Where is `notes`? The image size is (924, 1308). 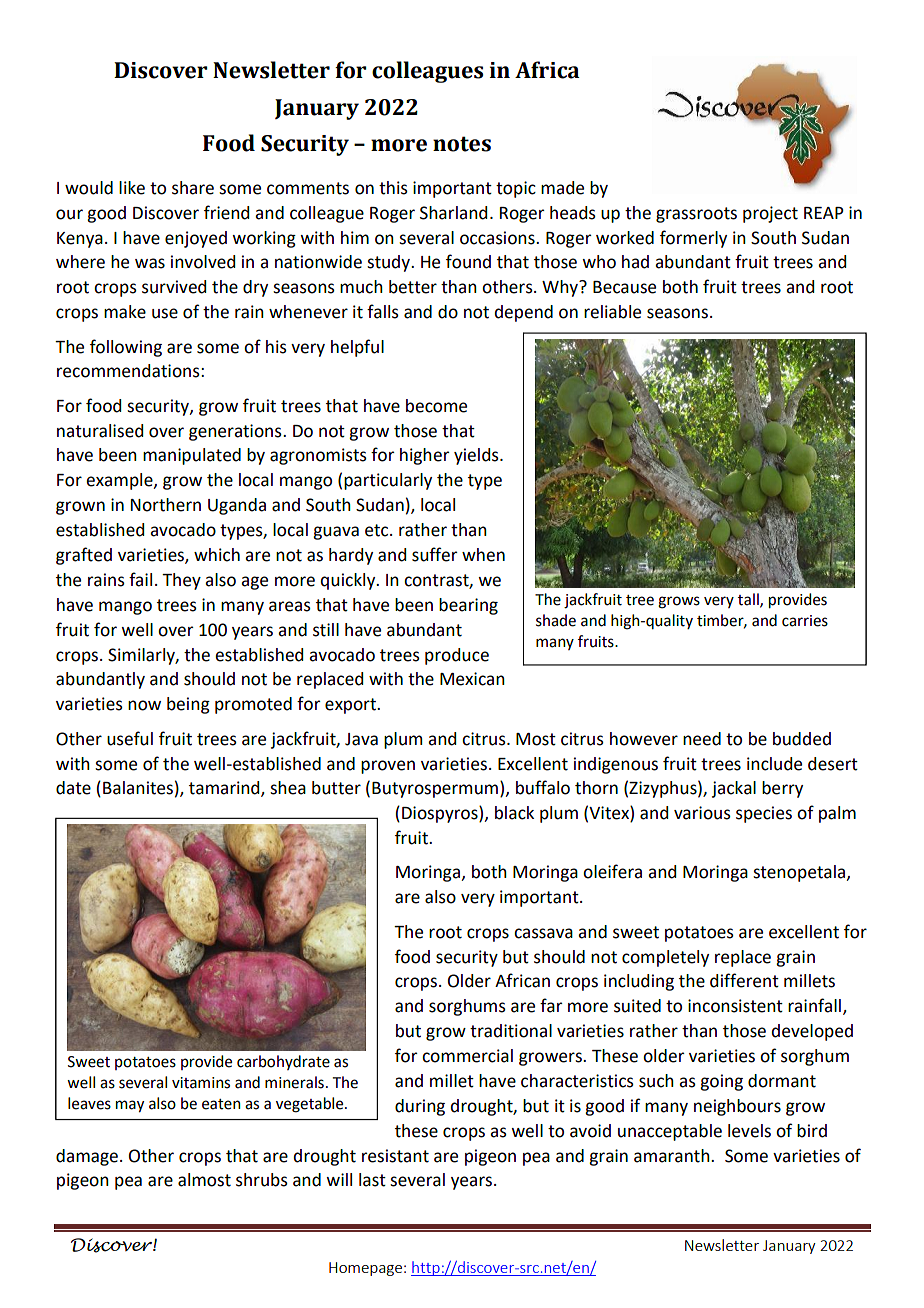
notes is located at coordinates (462, 144).
